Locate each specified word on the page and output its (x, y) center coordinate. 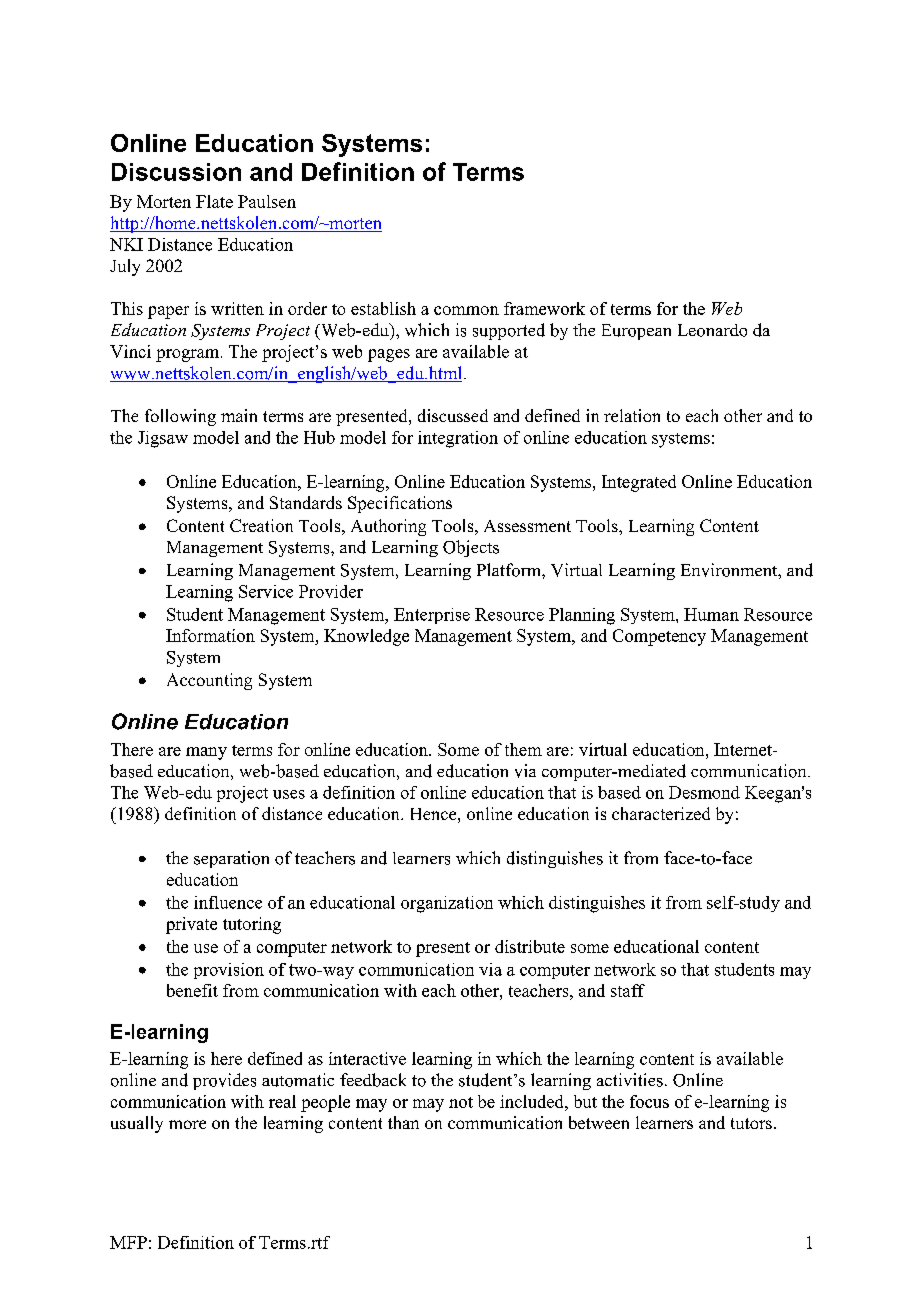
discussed (453, 415)
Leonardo (712, 330)
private (191, 925)
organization (447, 904)
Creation (261, 525)
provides (224, 1081)
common (466, 310)
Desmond (704, 792)
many (206, 753)
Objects (471, 548)
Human (711, 614)
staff (628, 990)
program (189, 355)
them (523, 749)
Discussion (176, 172)
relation (632, 415)
